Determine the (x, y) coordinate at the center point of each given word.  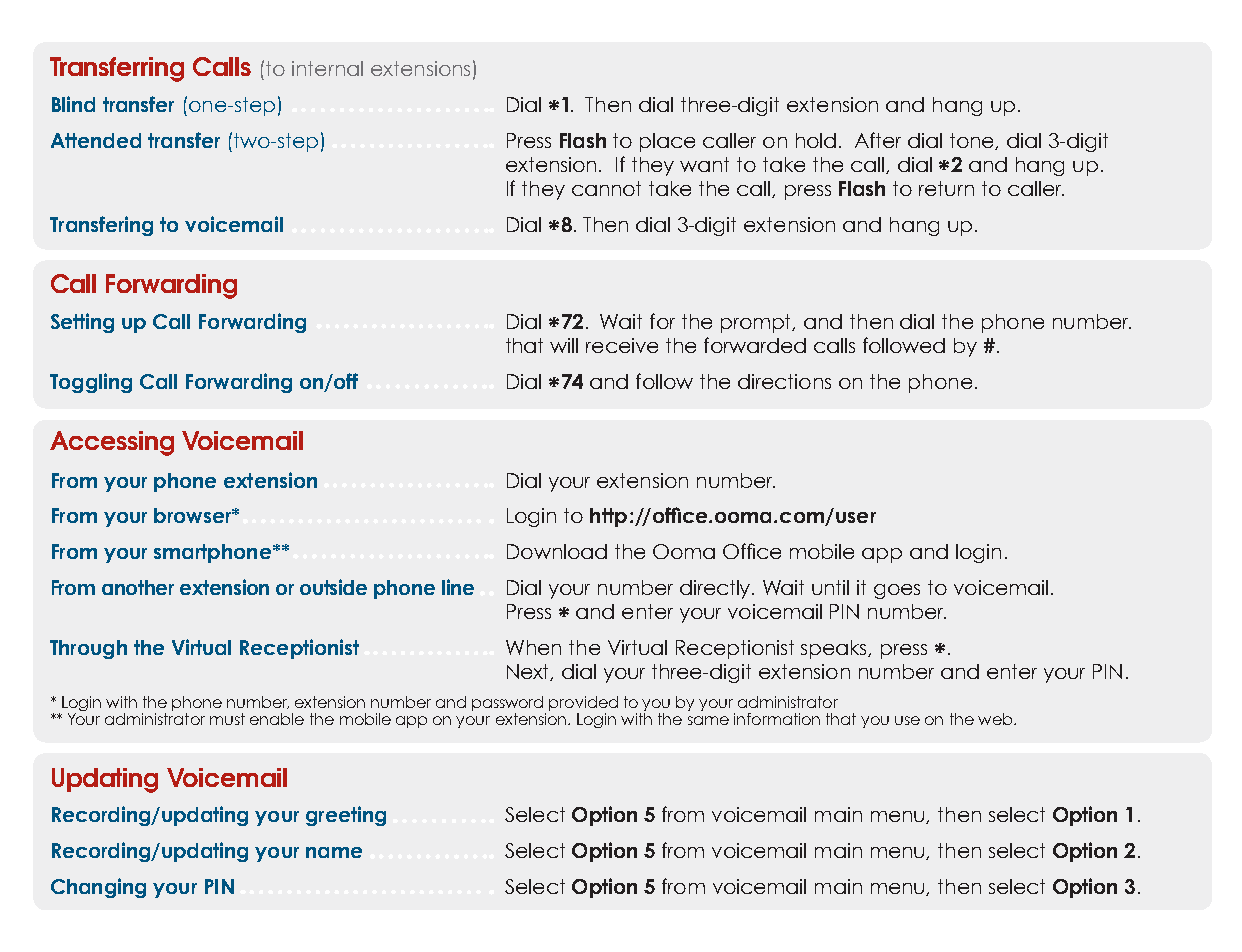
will (564, 345)
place (667, 142)
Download (557, 551)
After (878, 140)
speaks (835, 649)
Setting (82, 323)
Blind (73, 104)
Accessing (112, 443)
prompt (757, 323)
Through (88, 649)
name (334, 852)
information (777, 719)
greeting (346, 816)
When (533, 647)
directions (784, 381)
